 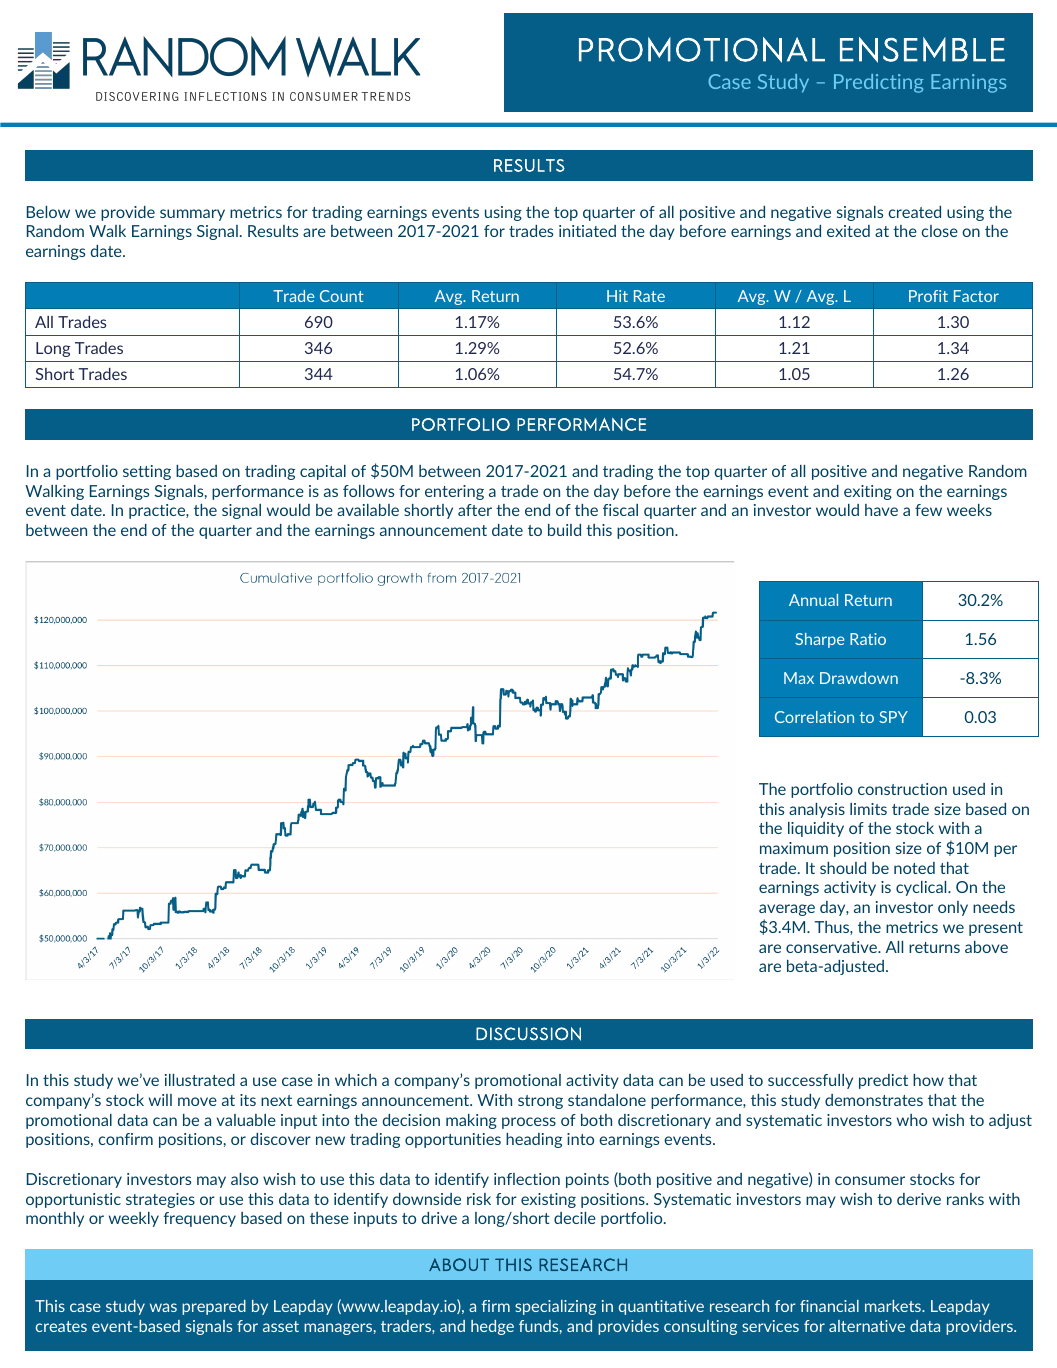 I want to click on summary, so click(x=192, y=215).
